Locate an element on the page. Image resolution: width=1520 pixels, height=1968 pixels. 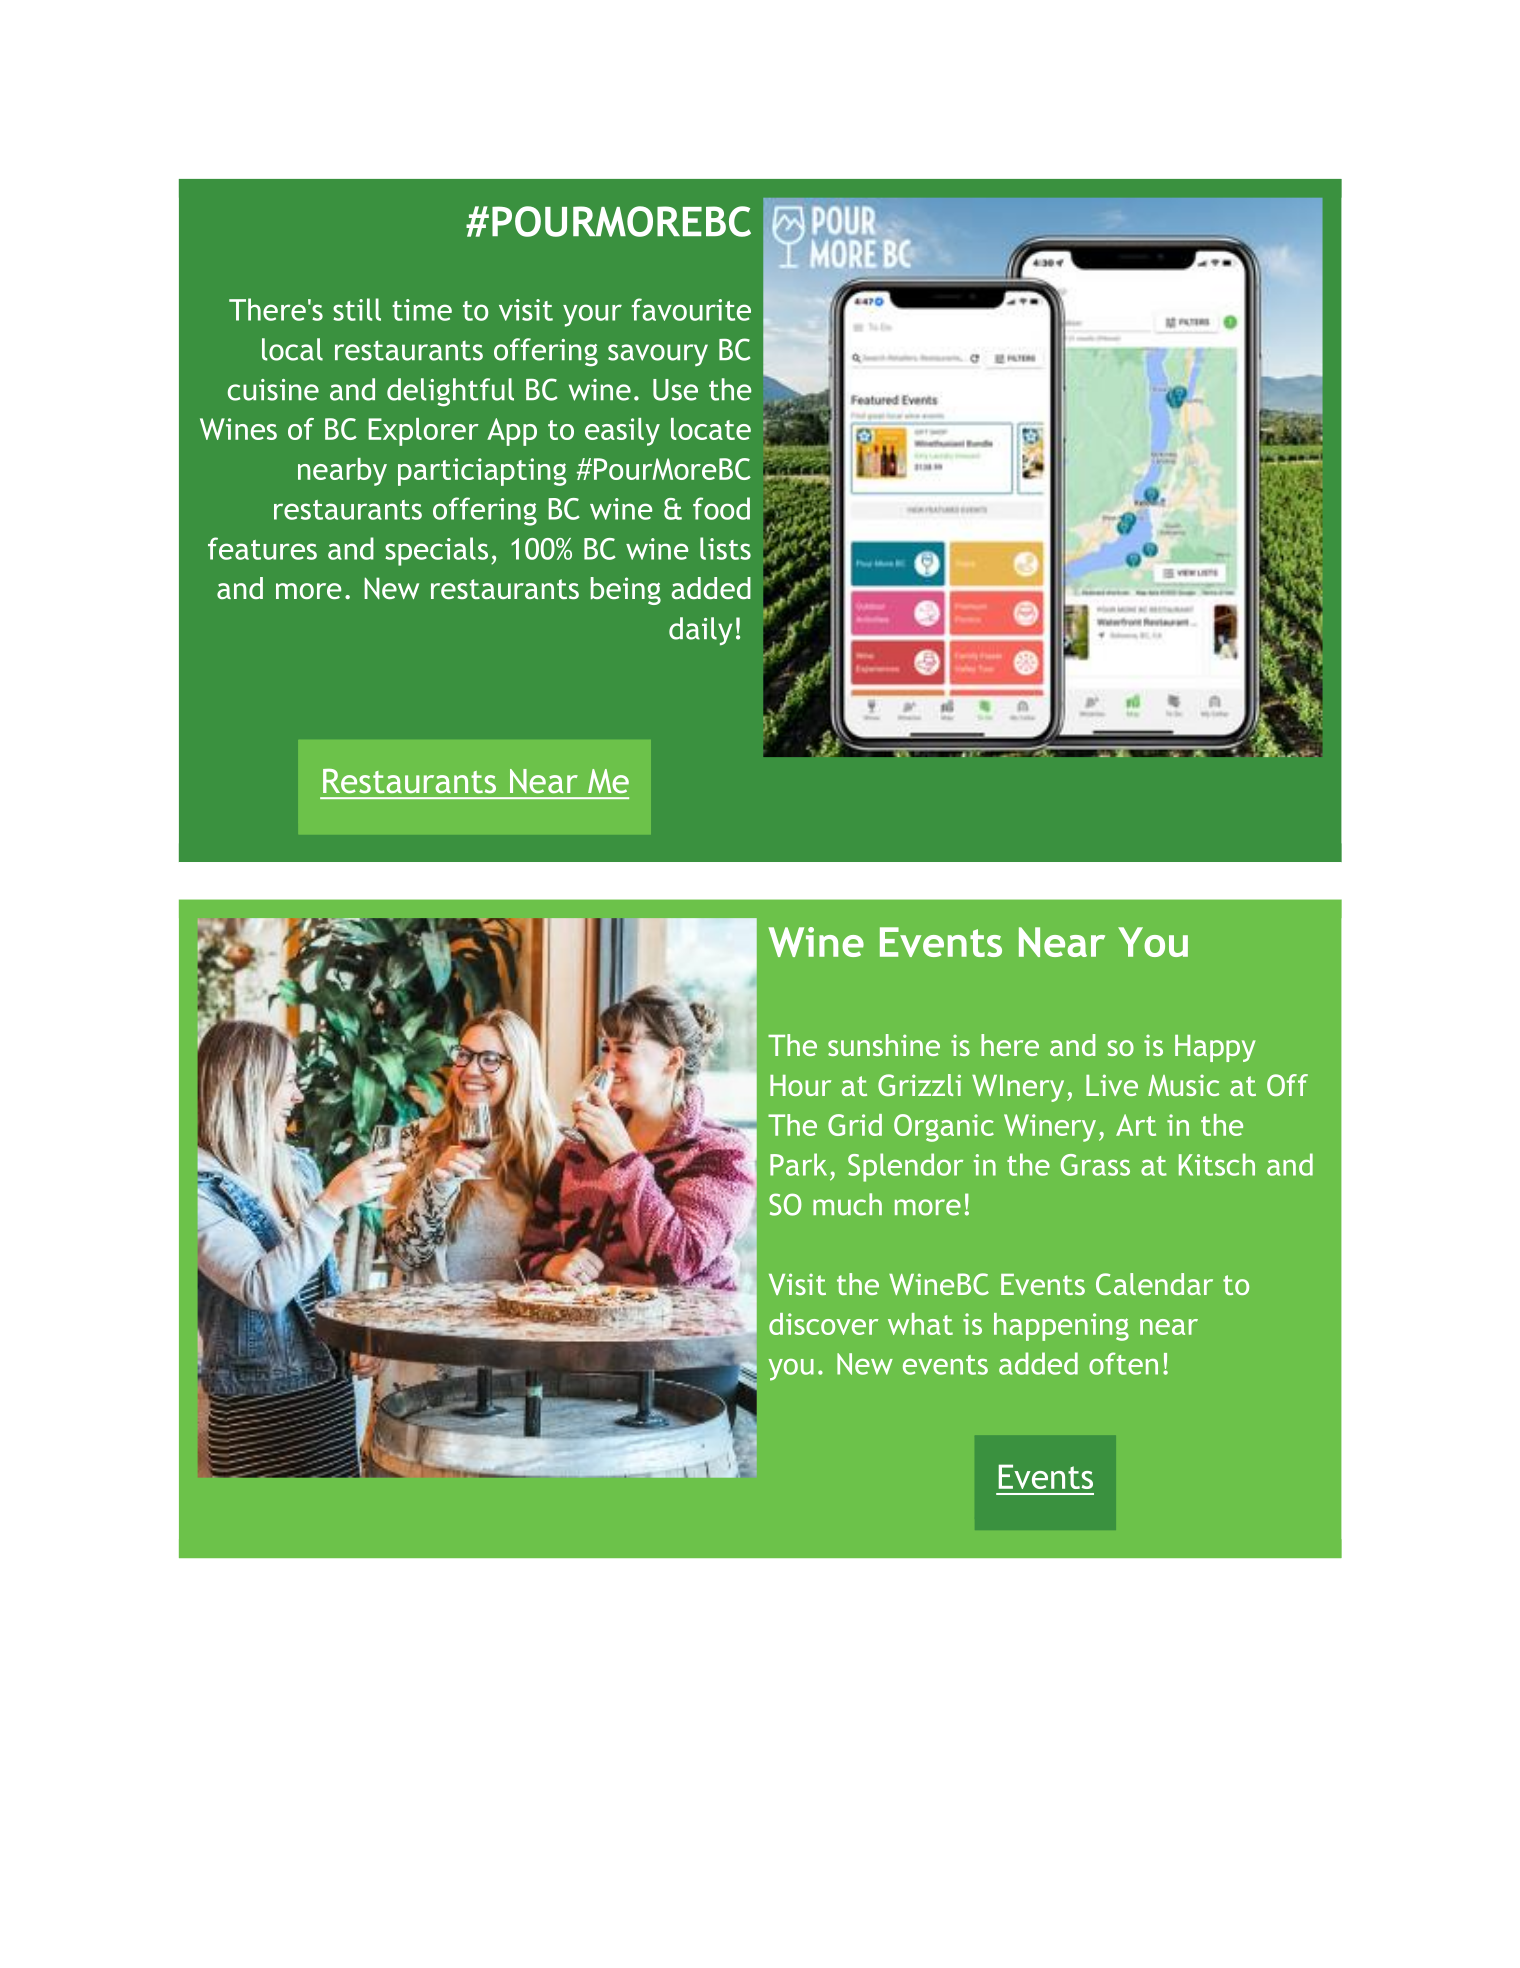
specials is located at coordinates (436, 551).
